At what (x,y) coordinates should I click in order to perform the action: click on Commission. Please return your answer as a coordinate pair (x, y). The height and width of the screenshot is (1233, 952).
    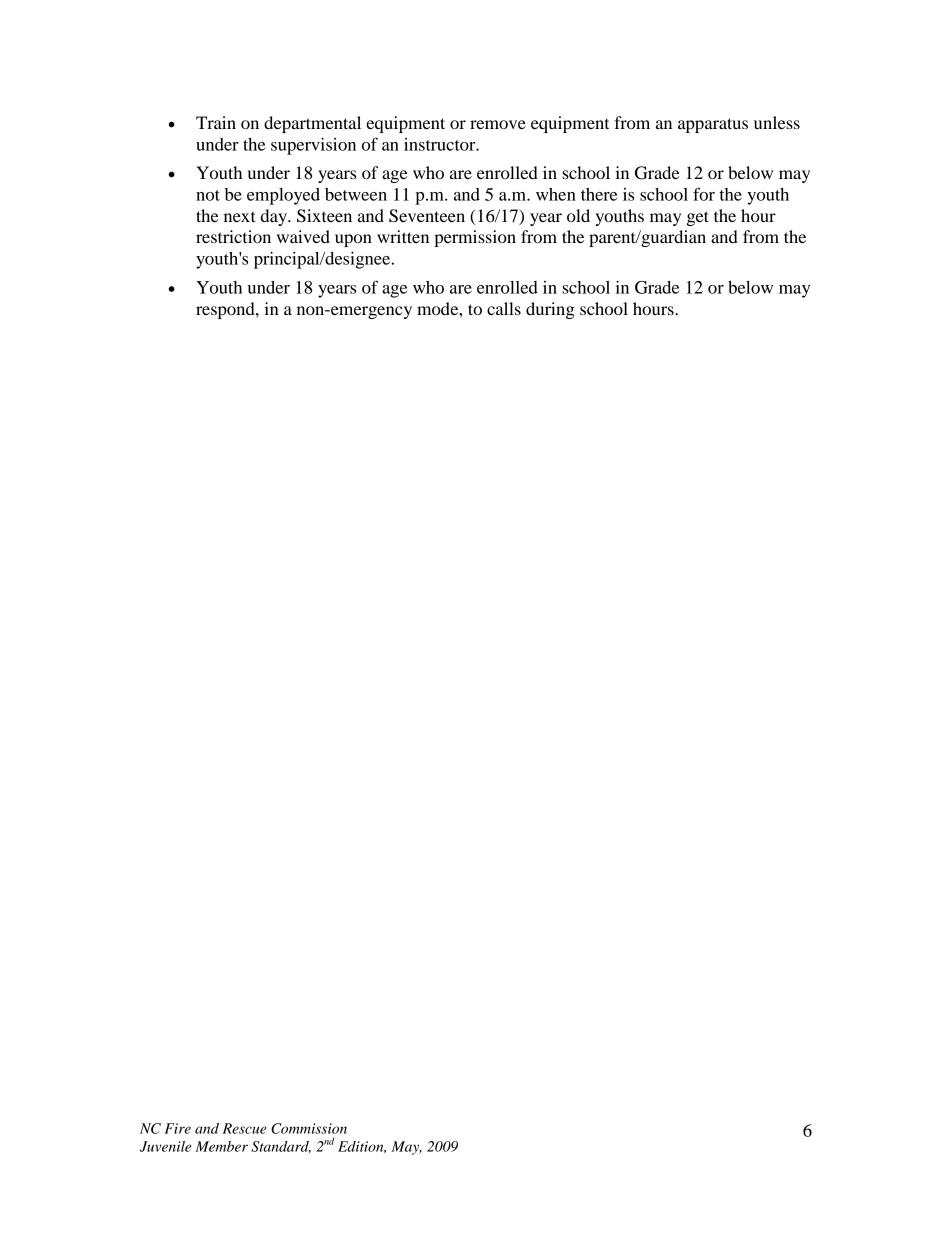
    Looking at the image, I should click on (309, 1128).
